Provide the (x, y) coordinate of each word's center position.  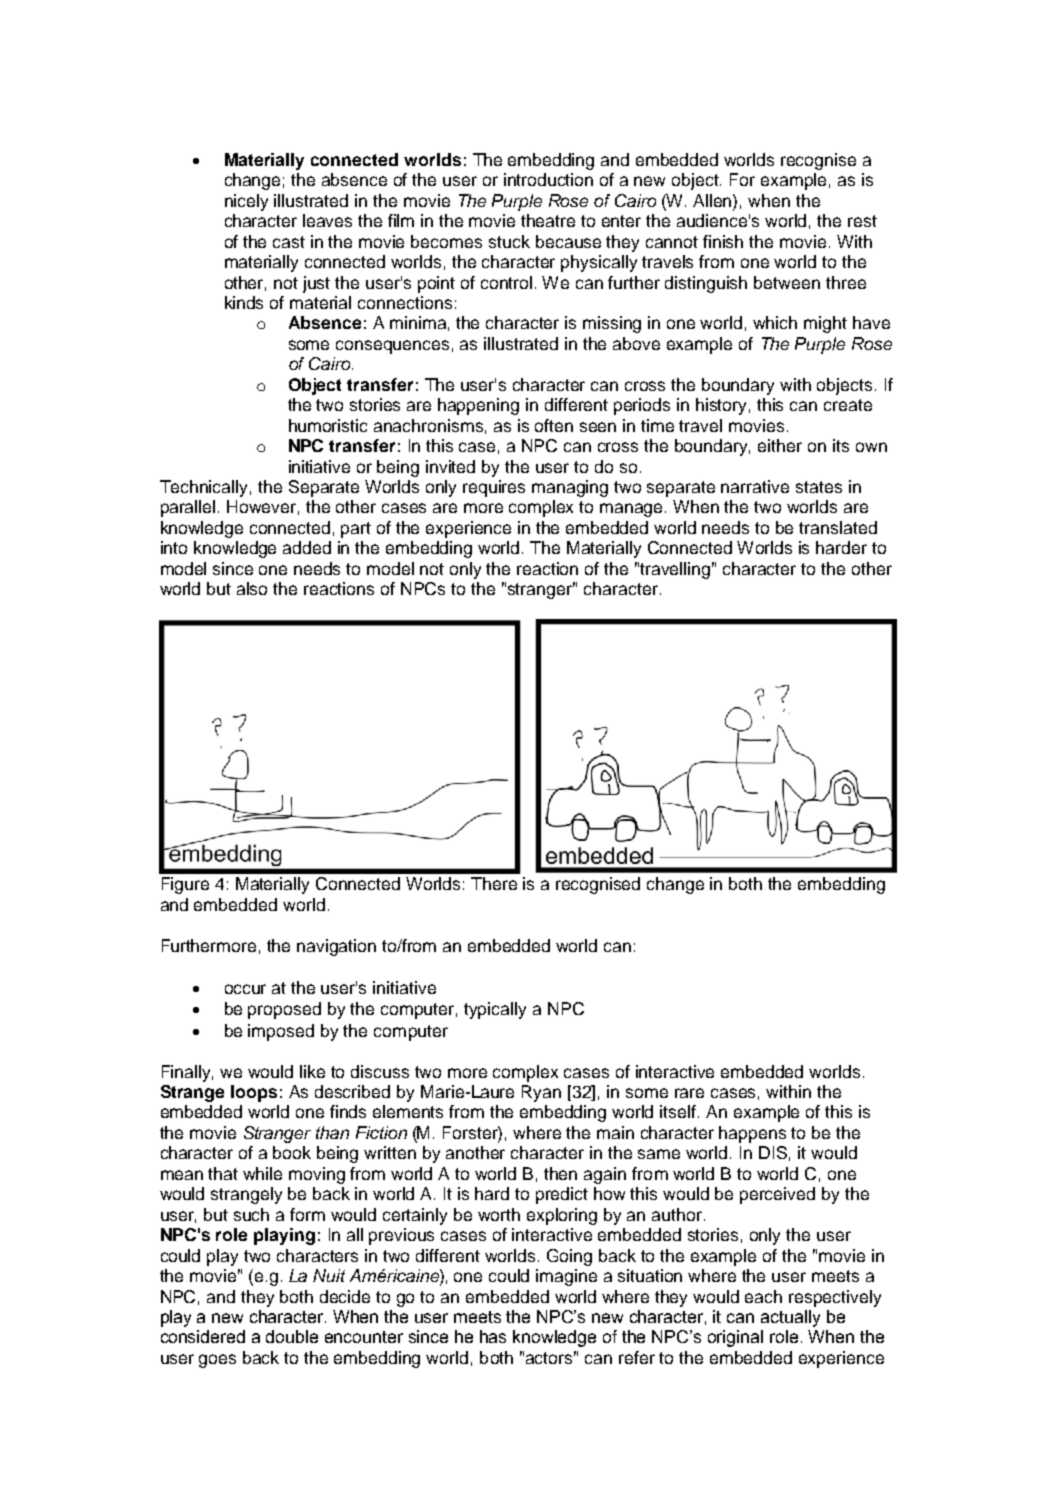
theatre (548, 220)
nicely (246, 202)
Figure (185, 885)
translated (838, 527)
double (292, 1336)
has (493, 1336)
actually (790, 1318)
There (494, 883)
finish (723, 241)
